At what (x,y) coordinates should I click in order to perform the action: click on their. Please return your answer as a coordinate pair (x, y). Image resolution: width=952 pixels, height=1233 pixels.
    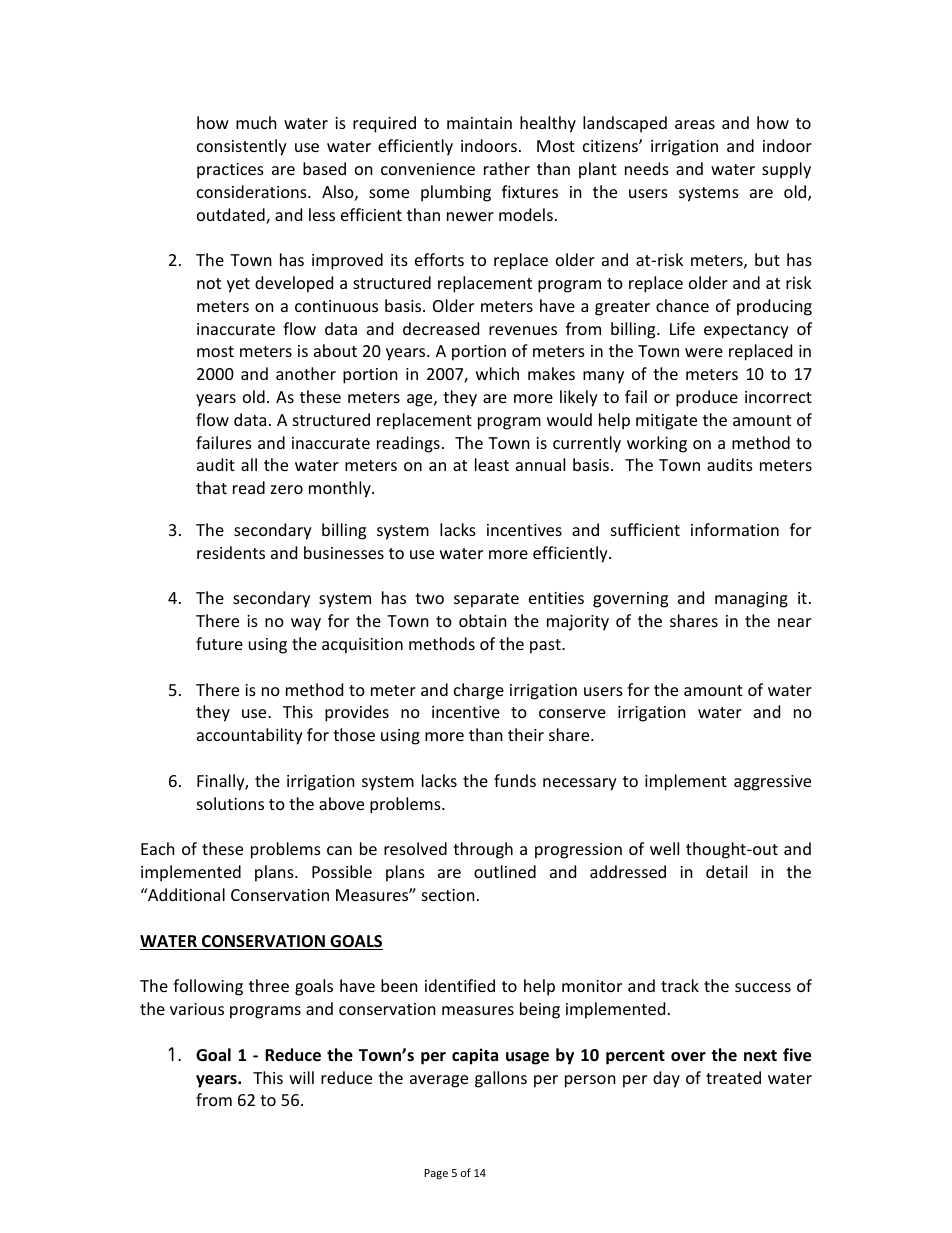
    Looking at the image, I should click on (526, 734).
